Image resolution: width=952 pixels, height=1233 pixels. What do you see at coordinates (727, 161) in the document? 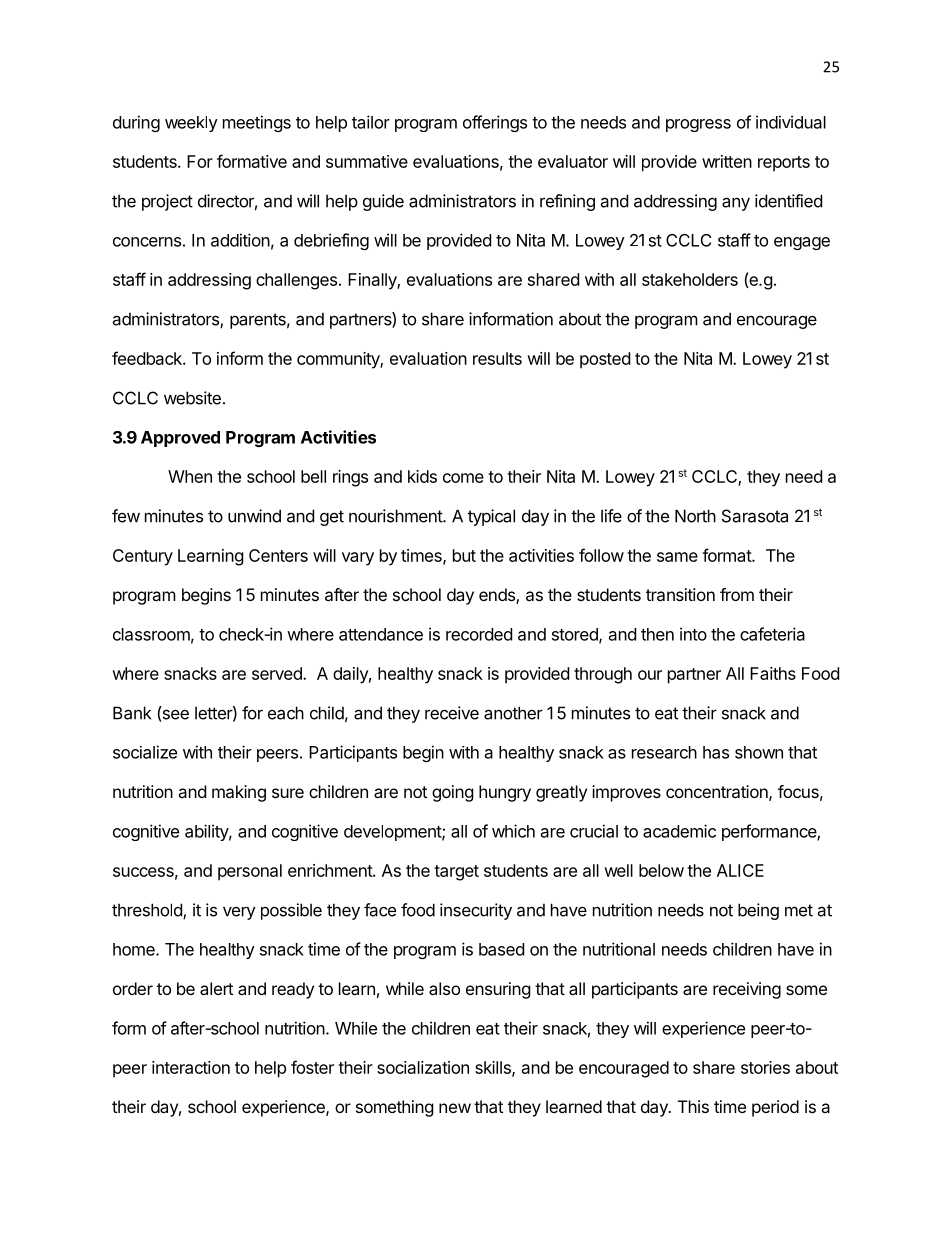
I see `written` at bounding box center [727, 161].
